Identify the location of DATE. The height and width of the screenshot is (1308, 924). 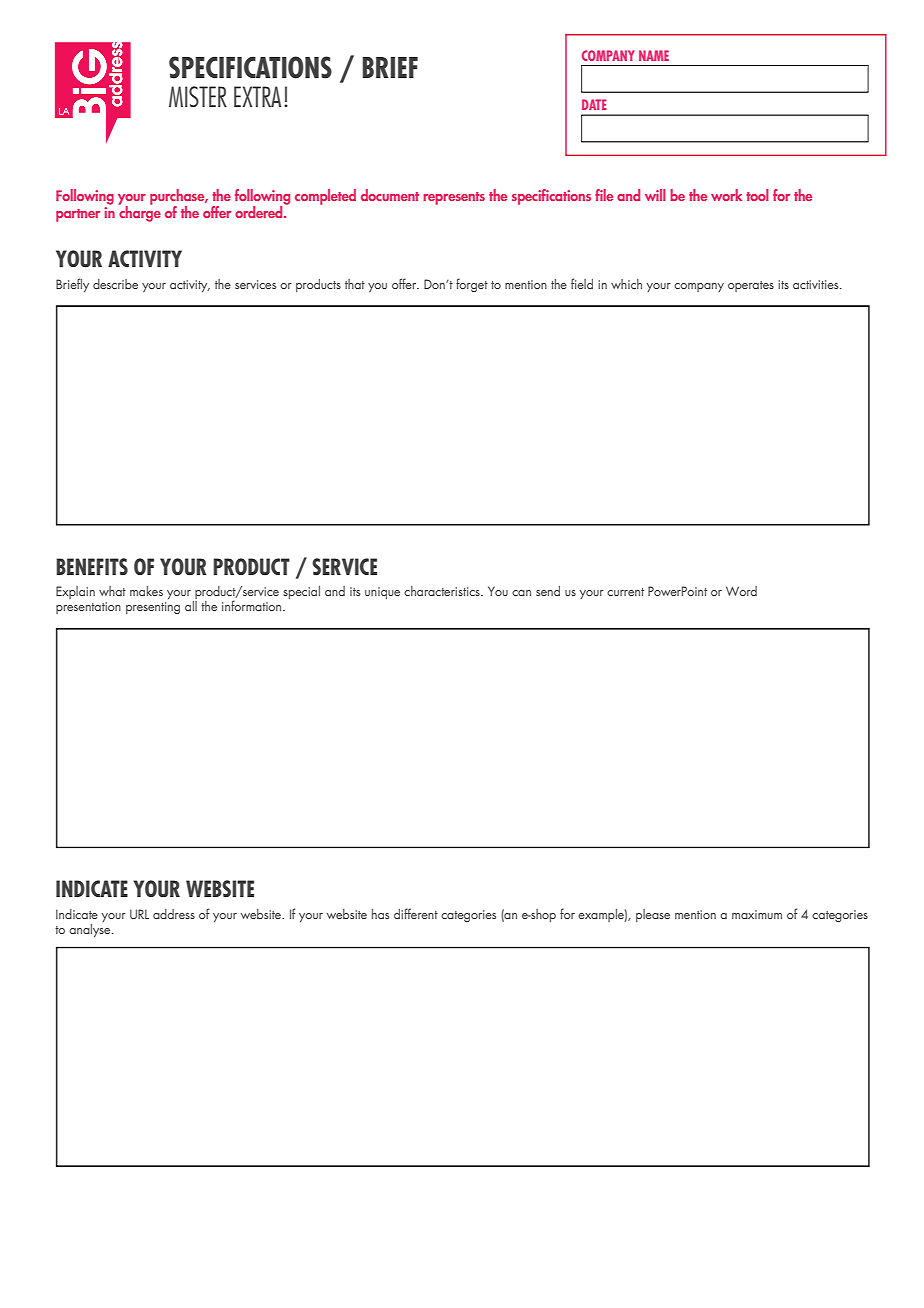
(594, 104).
